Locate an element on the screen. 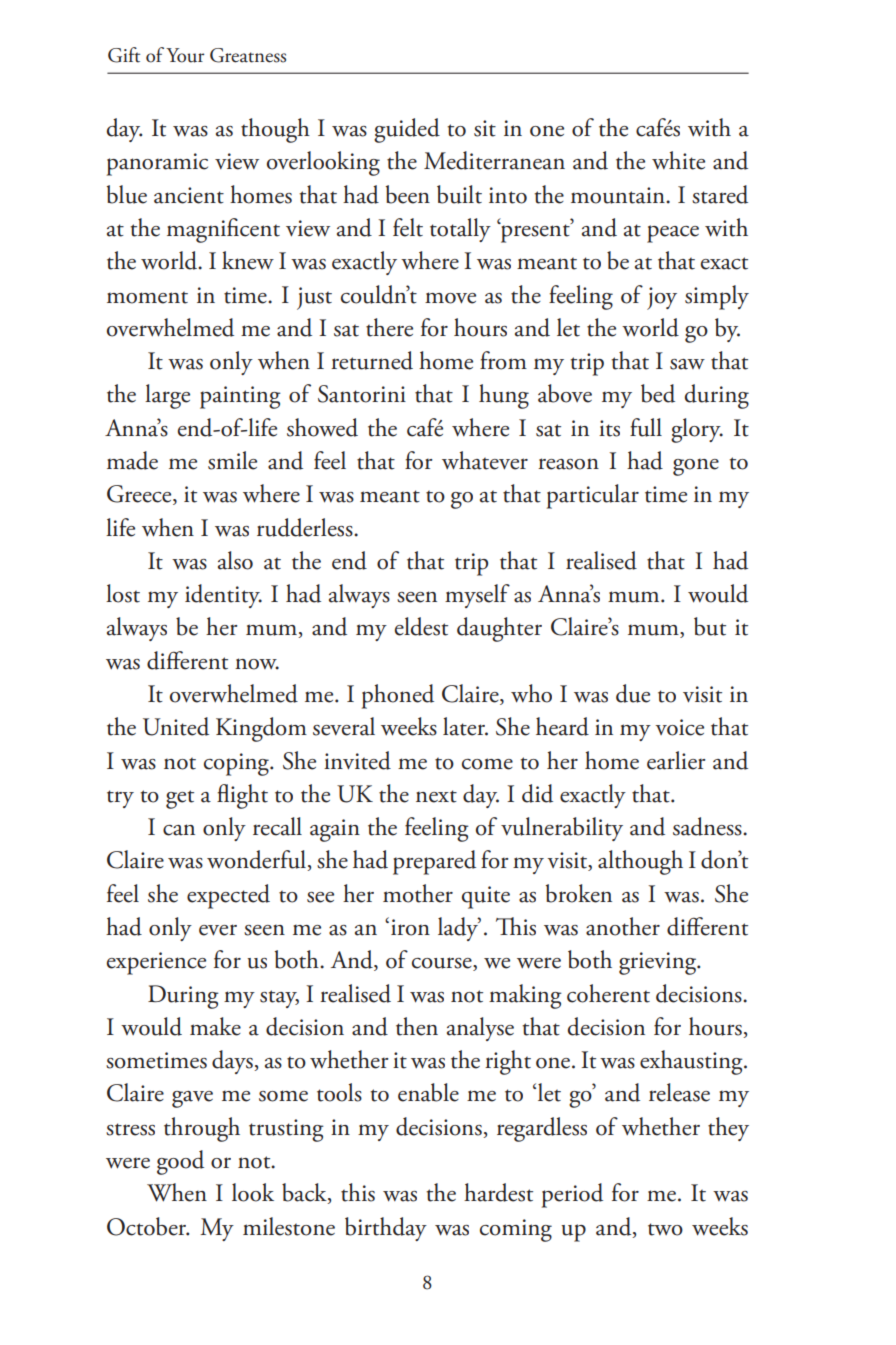  guided is located at coordinates (407, 130).
